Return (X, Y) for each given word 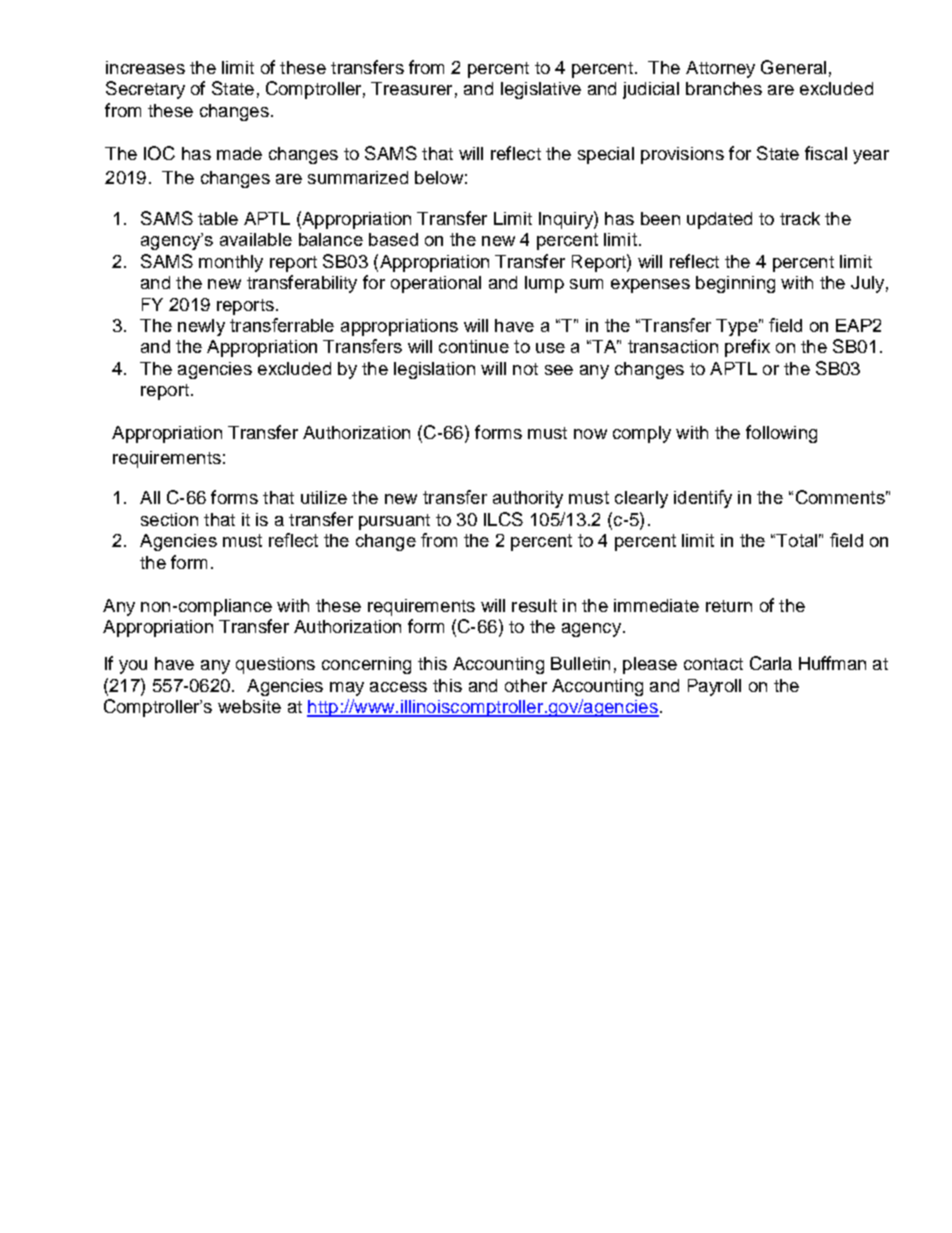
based (393, 239)
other (526, 685)
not (525, 369)
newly (201, 327)
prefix (747, 348)
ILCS (503, 519)
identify (703, 499)
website (249, 706)
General (793, 67)
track (800, 218)
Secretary (145, 90)
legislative (541, 90)
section (169, 519)
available (256, 239)
